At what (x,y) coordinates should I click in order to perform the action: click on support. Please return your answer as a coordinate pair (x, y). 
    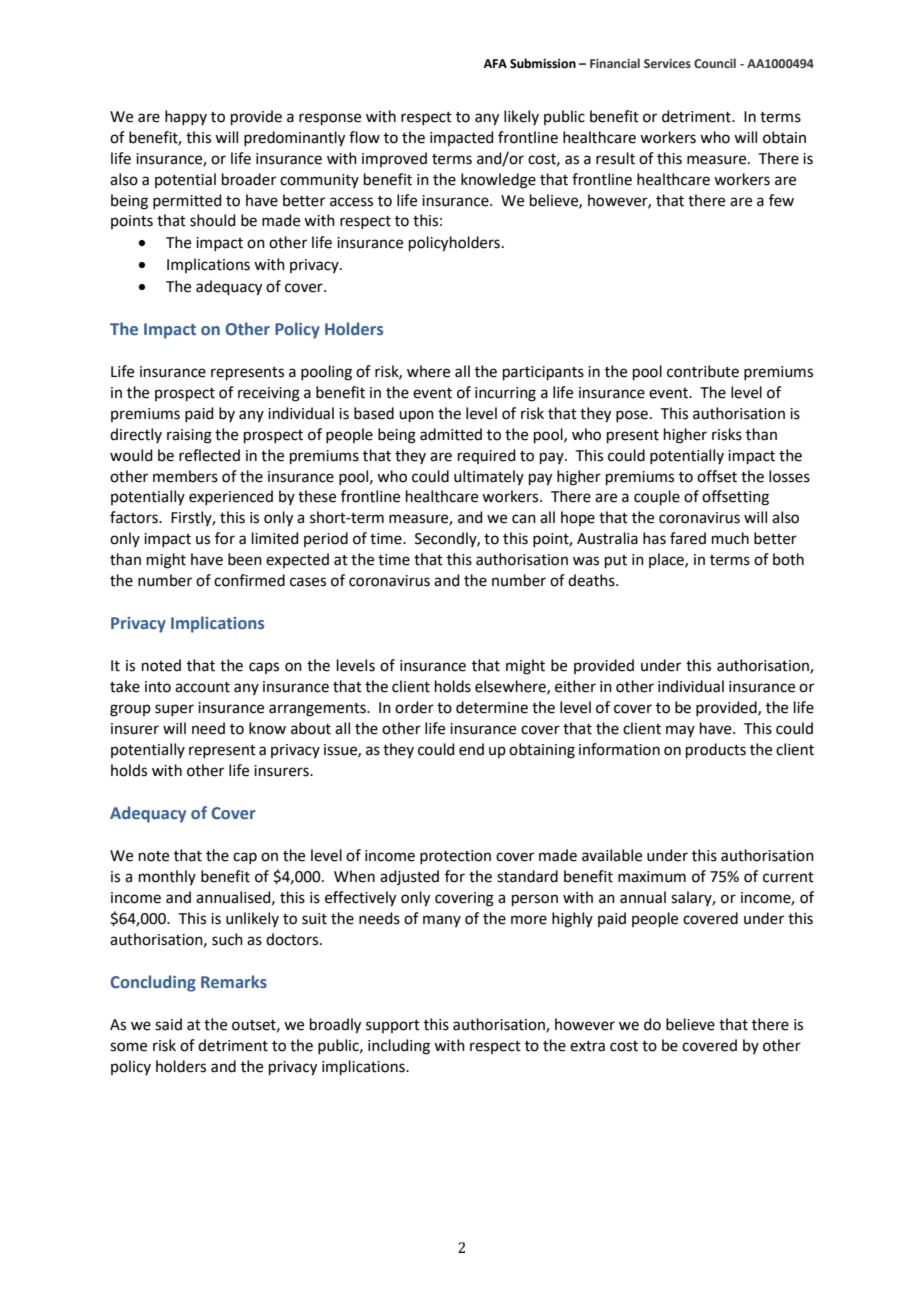
    Looking at the image, I should click on (393, 1026).
